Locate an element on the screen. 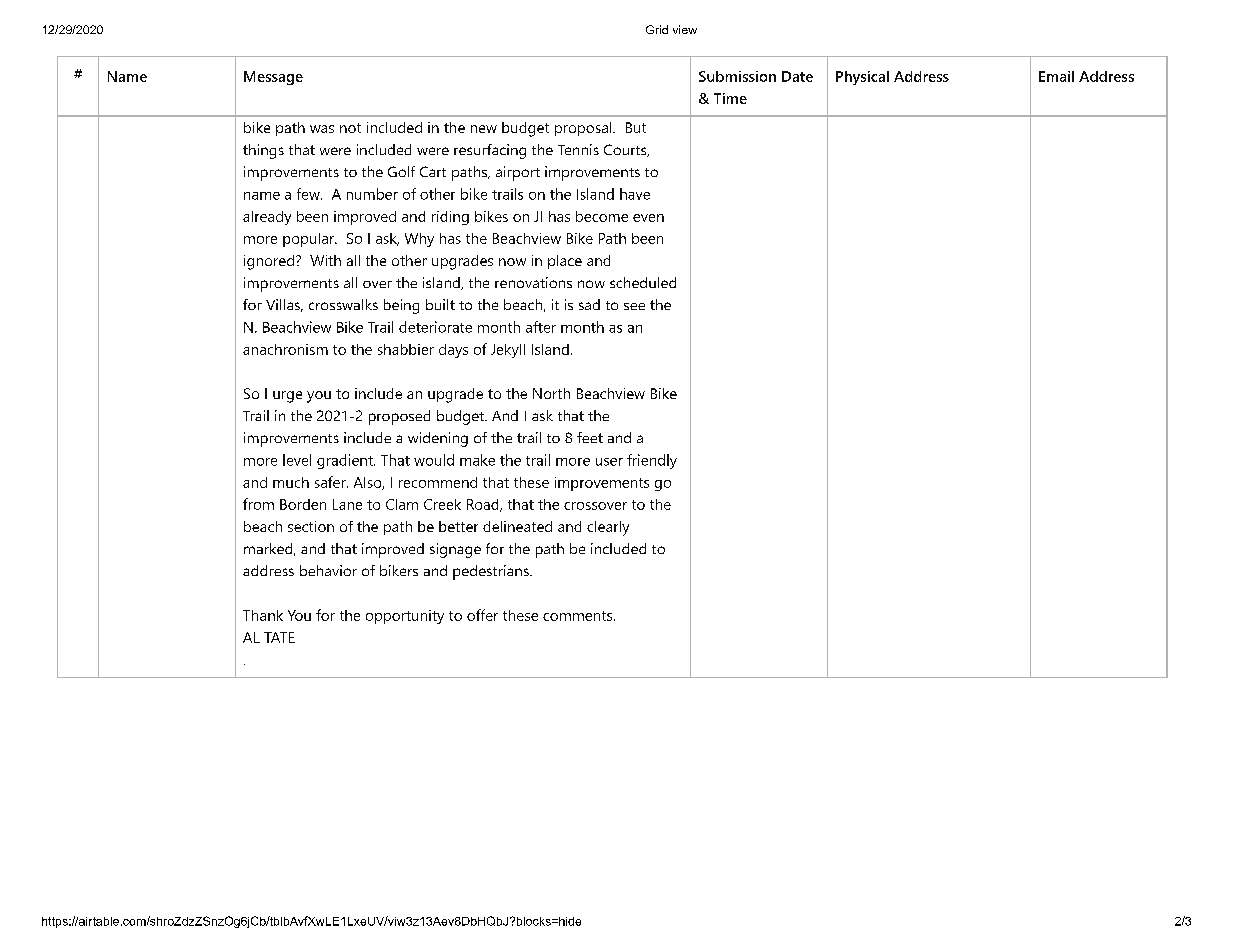 Image resolution: width=1233 pixels, height=952 pixels. popular is located at coordinates (309, 240).
